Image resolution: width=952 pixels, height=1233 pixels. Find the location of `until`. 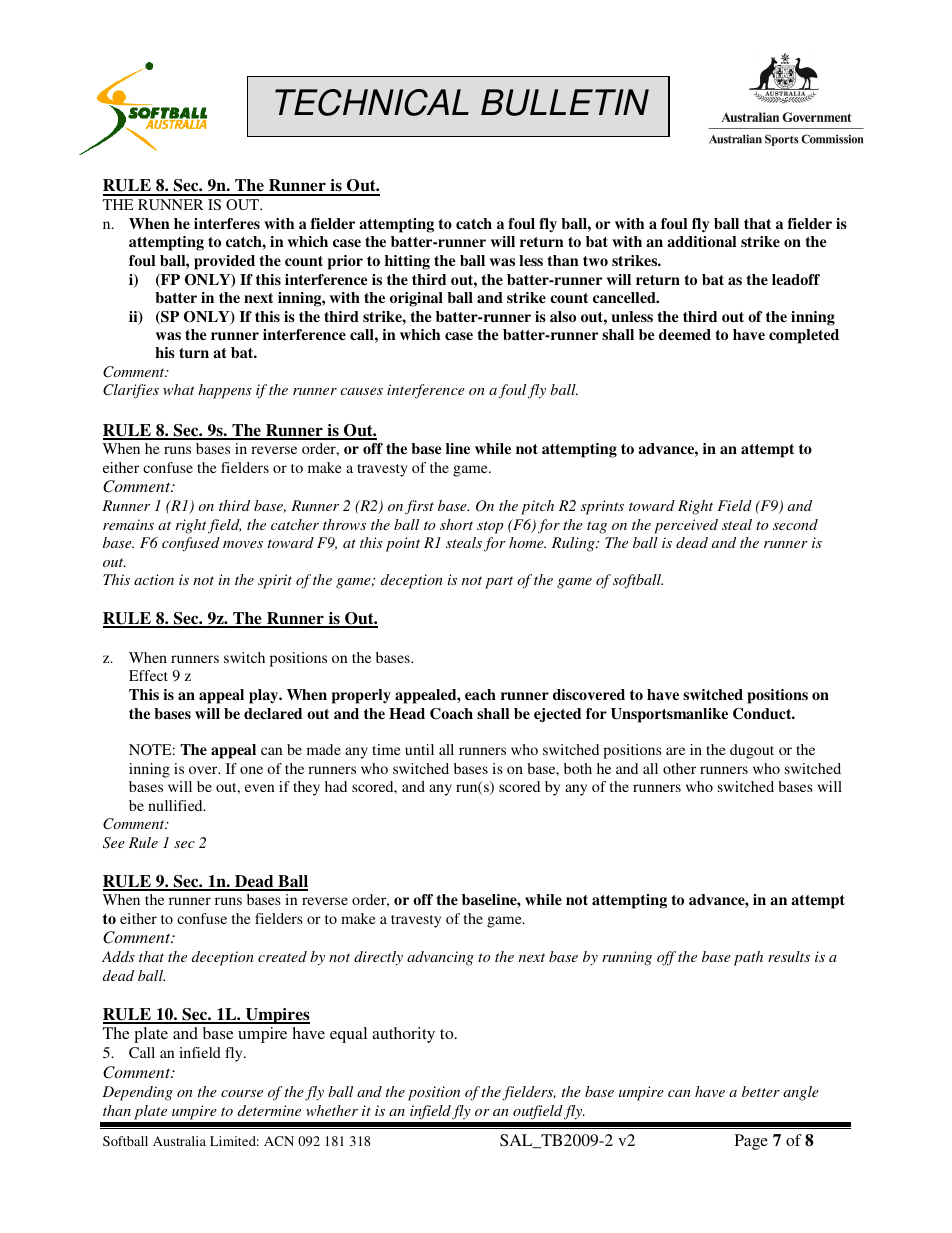

until is located at coordinates (419, 749).
